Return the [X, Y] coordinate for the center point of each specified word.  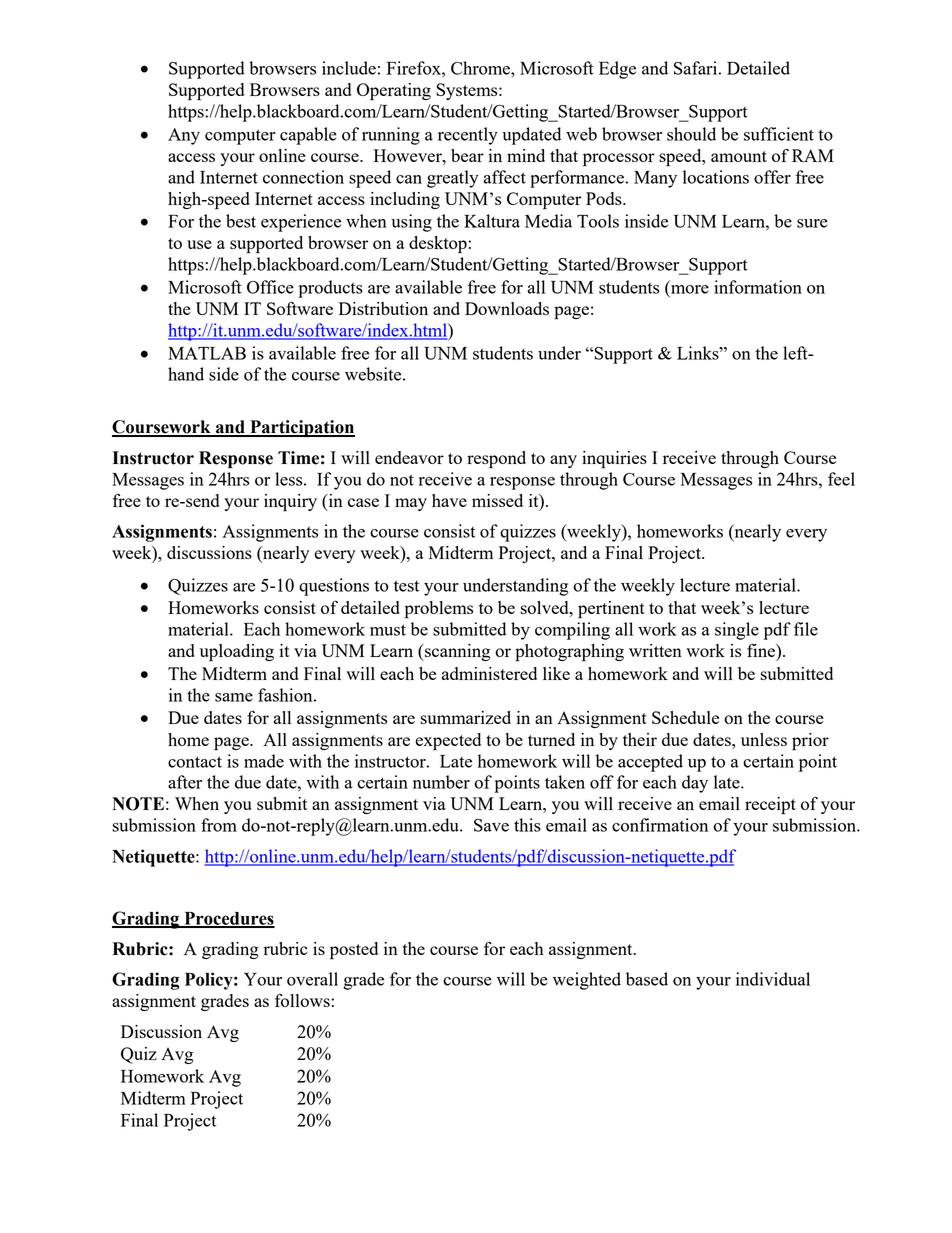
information [758, 287]
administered [489, 673]
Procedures [228, 919]
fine [762, 650]
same [234, 697]
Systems [468, 91]
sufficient [779, 134]
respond [496, 460]
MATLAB [207, 353]
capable [308, 136]
